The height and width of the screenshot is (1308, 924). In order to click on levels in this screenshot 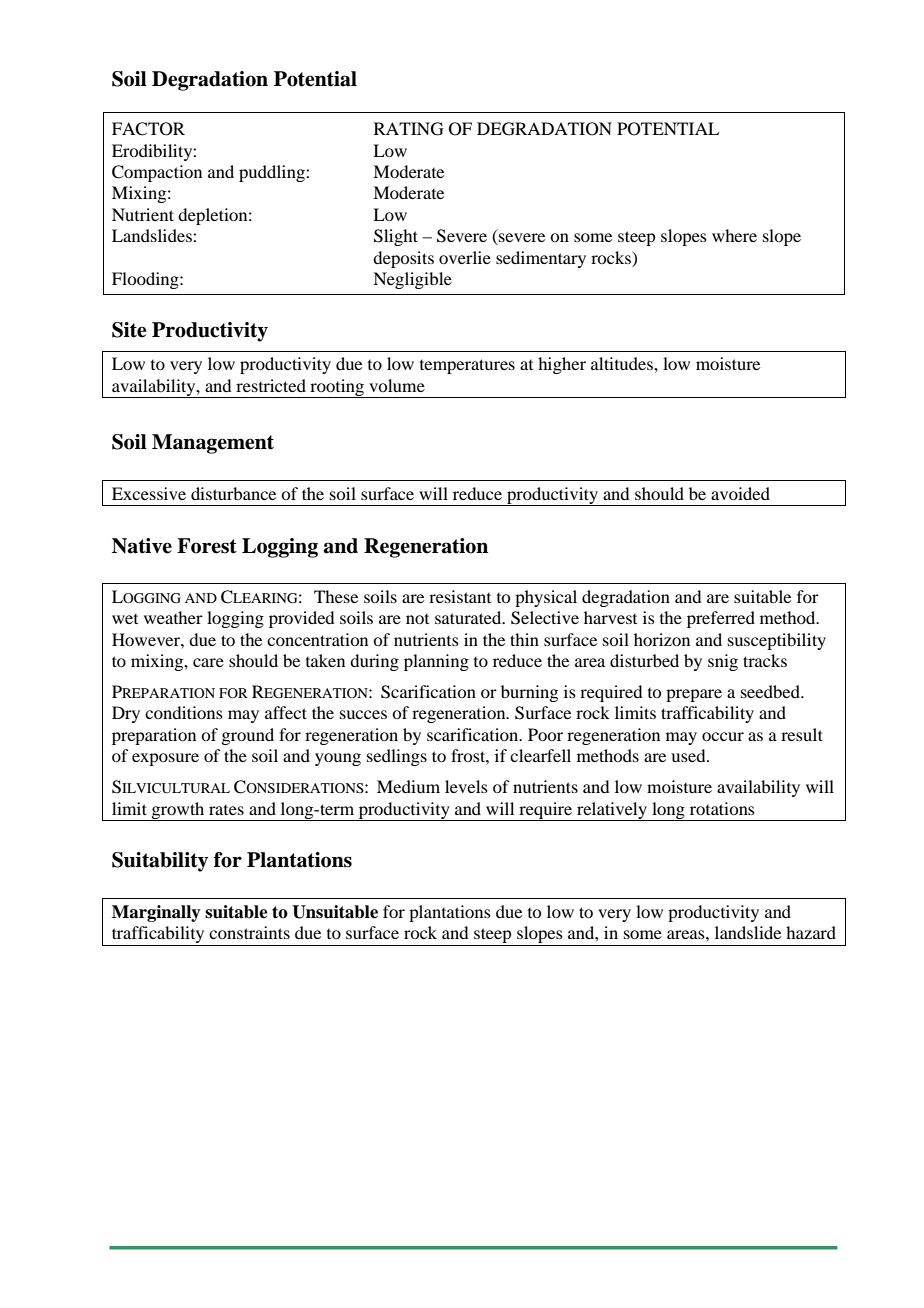, I will do `click(466, 786)`.
